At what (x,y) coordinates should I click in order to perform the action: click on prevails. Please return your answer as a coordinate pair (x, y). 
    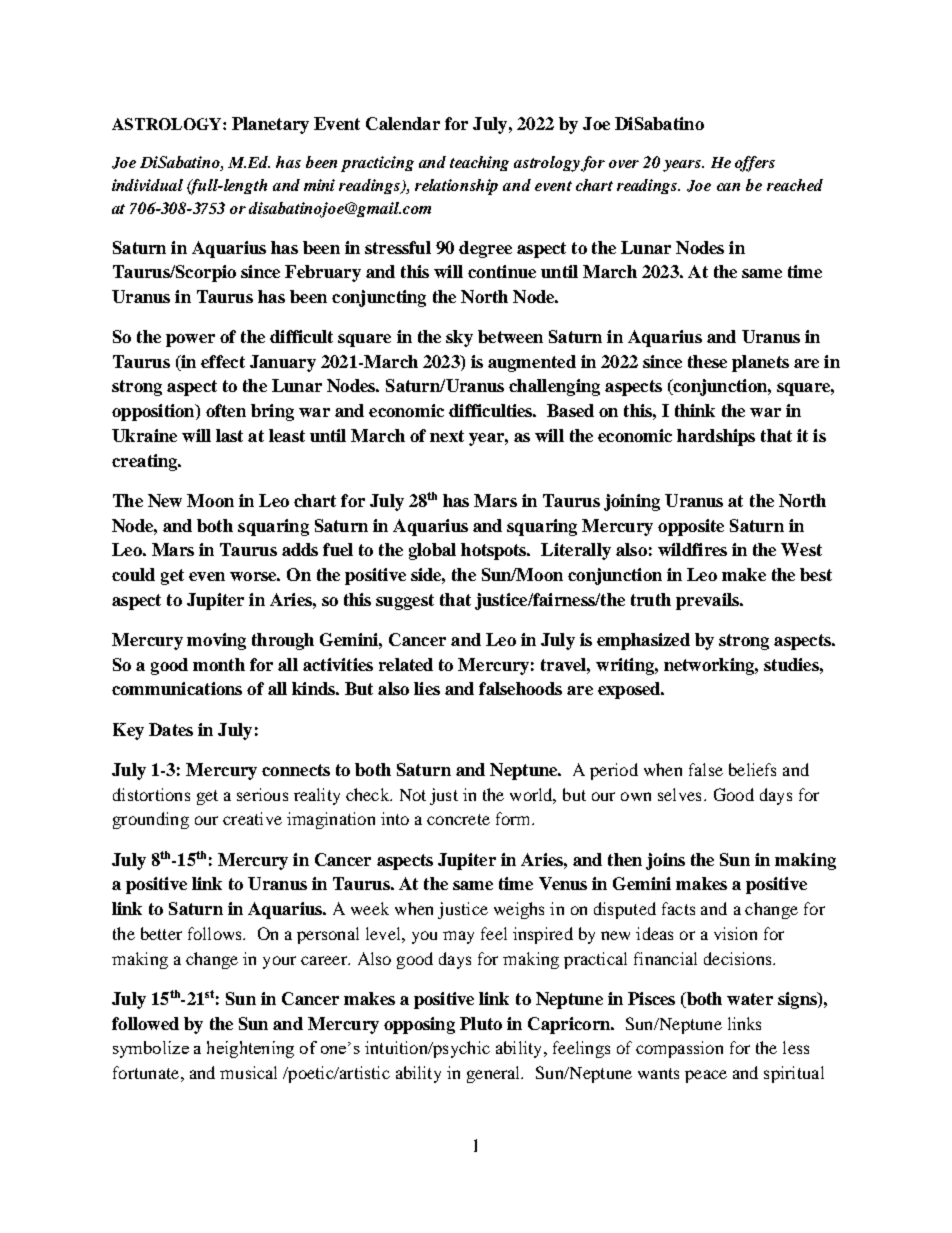
    Looking at the image, I should click on (708, 601).
